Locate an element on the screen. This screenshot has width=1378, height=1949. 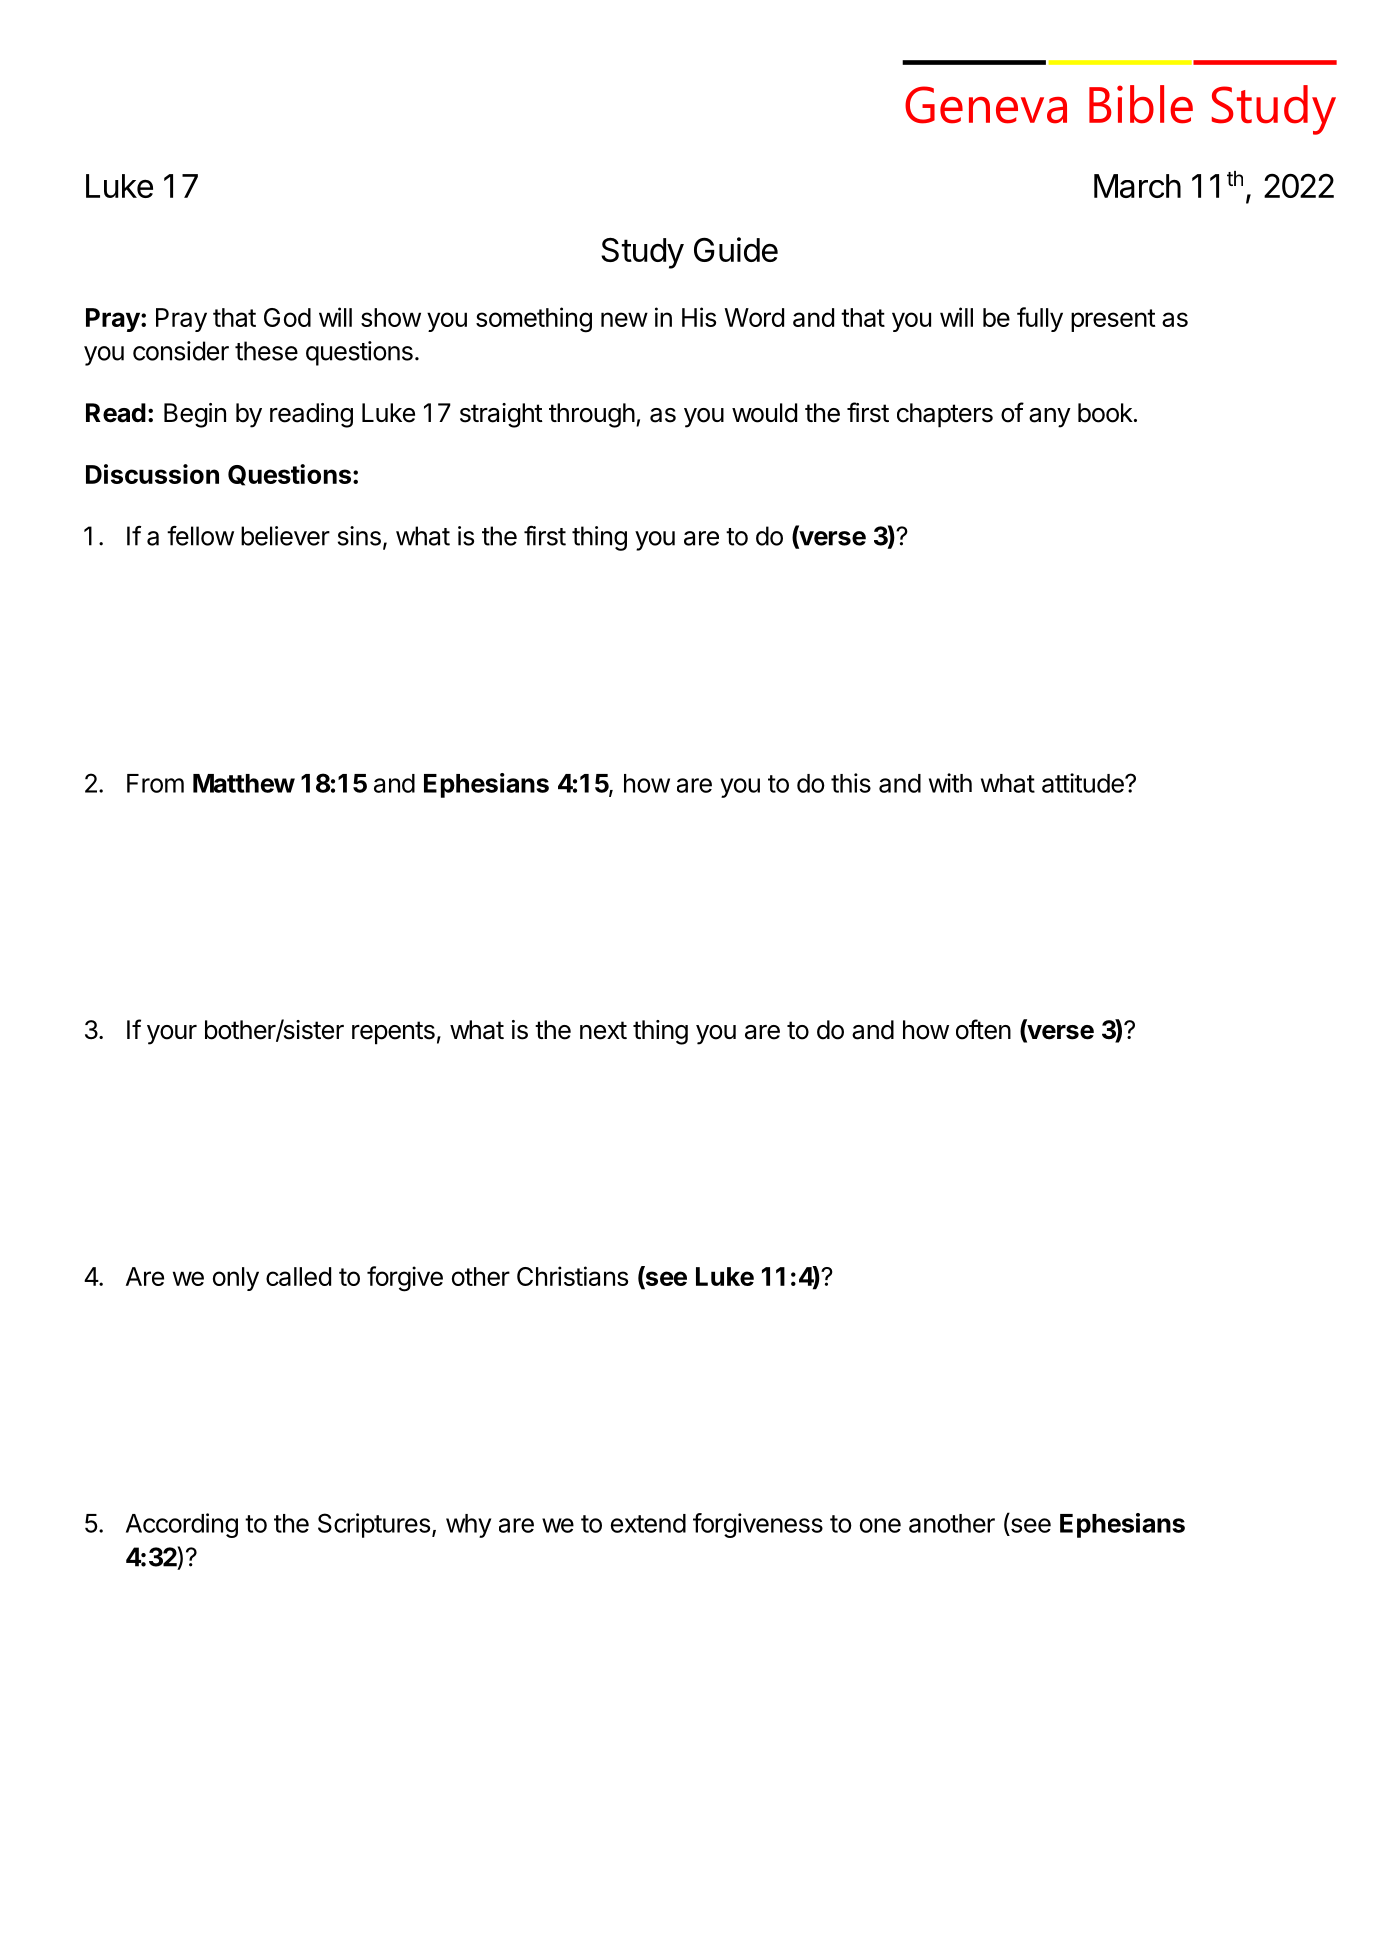
through is located at coordinates (592, 415).
